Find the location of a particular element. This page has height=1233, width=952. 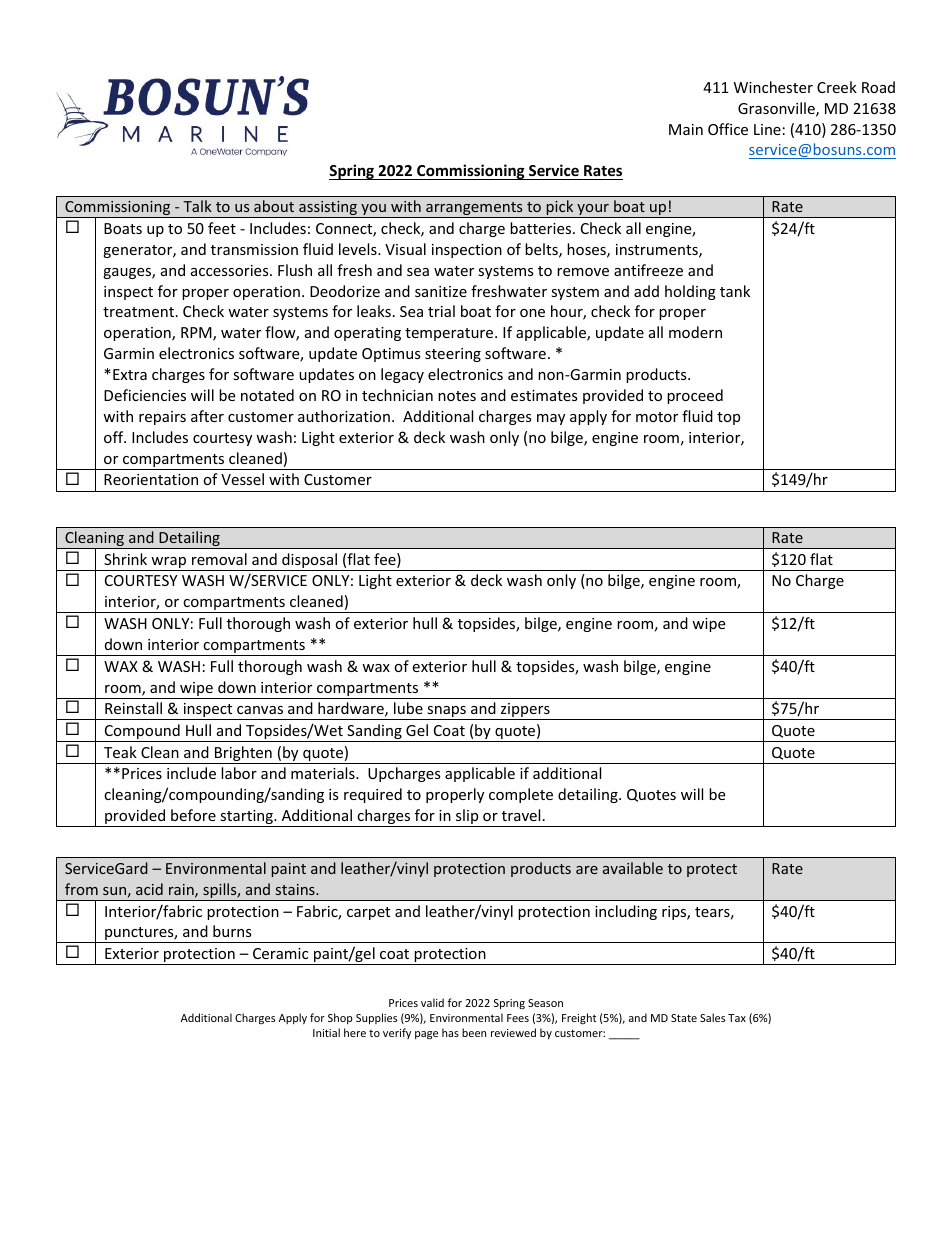

Line is located at coordinates (767, 129).
